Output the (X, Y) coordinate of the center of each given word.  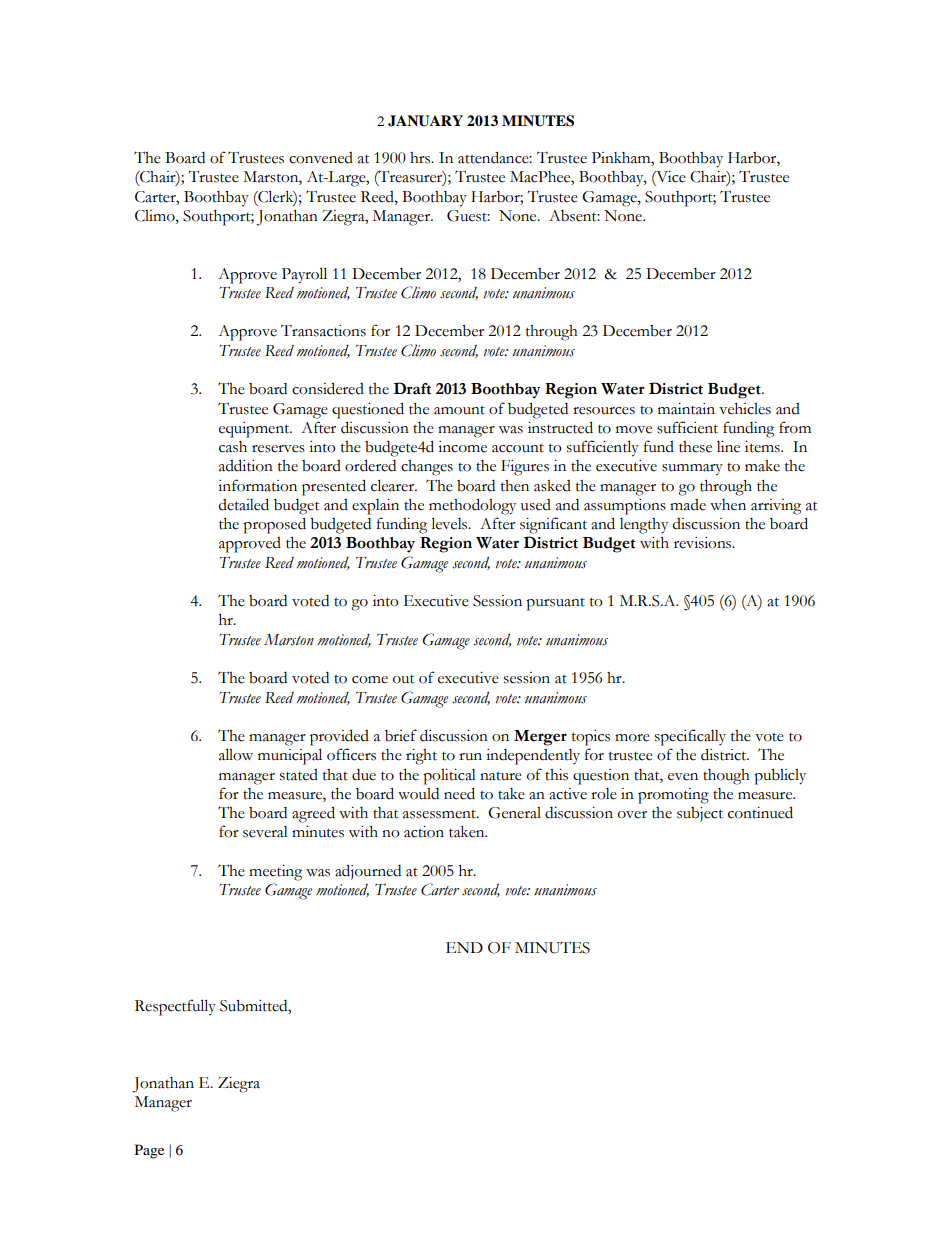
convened (321, 158)
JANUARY (425, 121)
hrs (421, 158)
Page (149, 1151)
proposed (274, 525)
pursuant (555, 604)
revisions (704, 543)
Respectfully (175, 1007)
